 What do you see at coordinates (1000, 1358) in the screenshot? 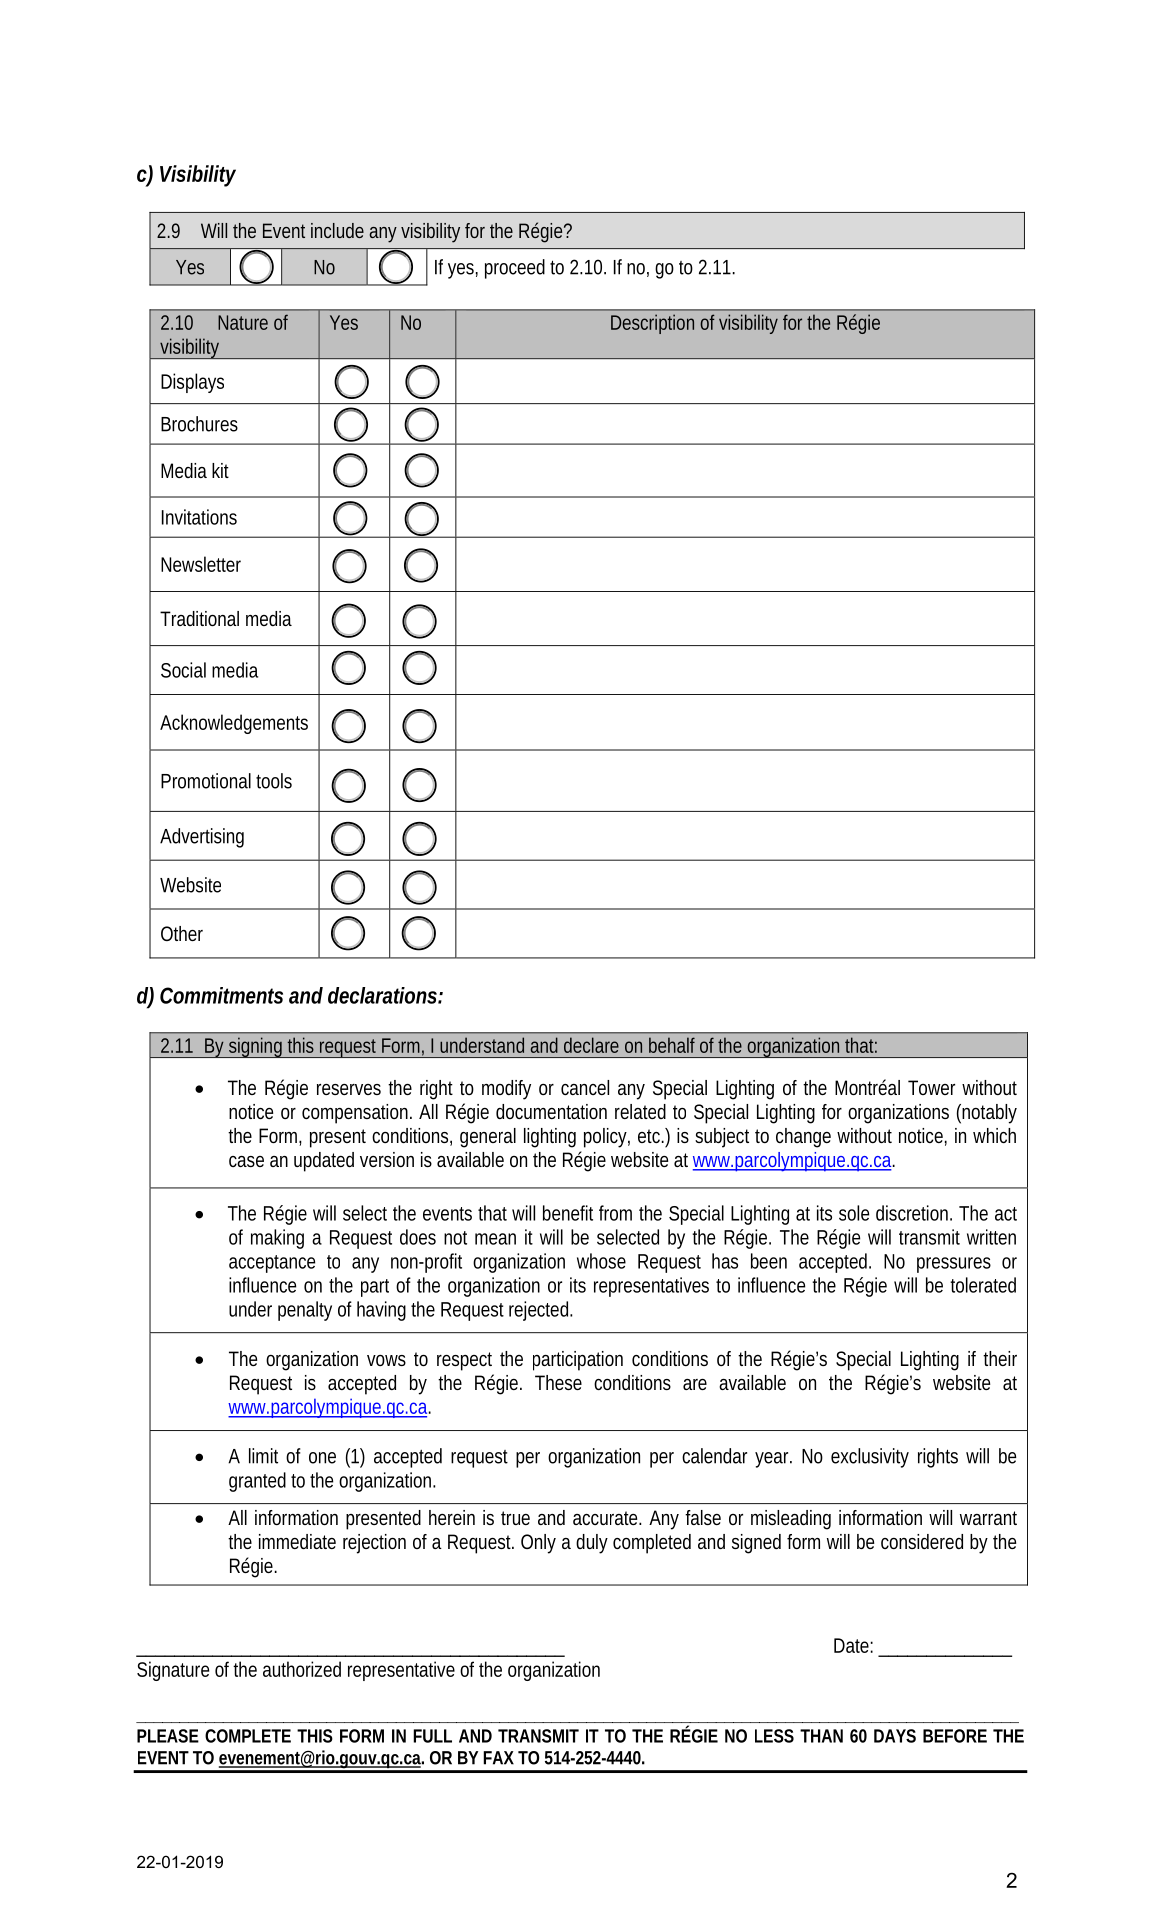
I see `their` at bounding box center [1000, 1358].
